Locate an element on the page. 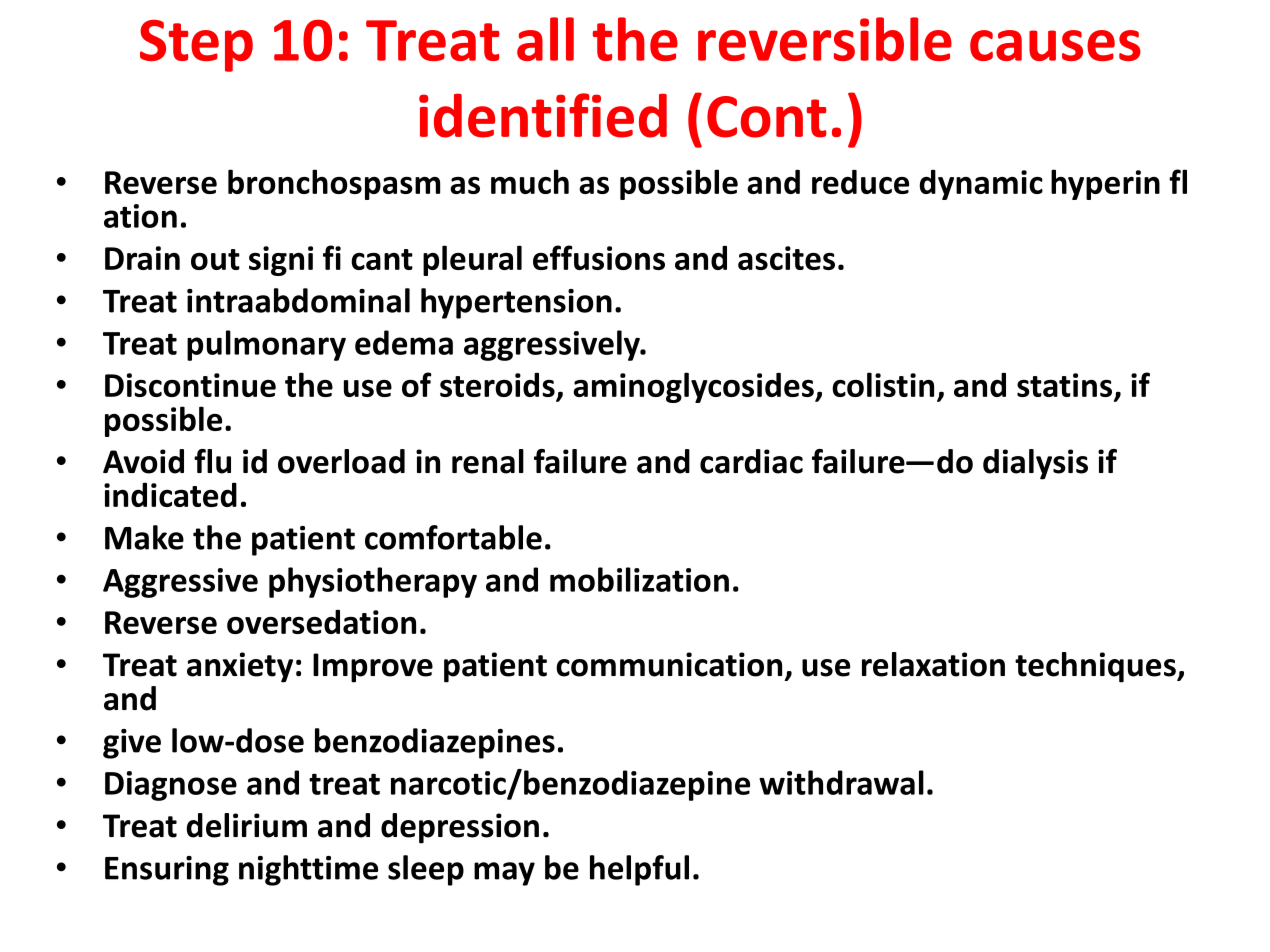 The image size is (1270, 952). statins is located at coordinates (1064, 385).
